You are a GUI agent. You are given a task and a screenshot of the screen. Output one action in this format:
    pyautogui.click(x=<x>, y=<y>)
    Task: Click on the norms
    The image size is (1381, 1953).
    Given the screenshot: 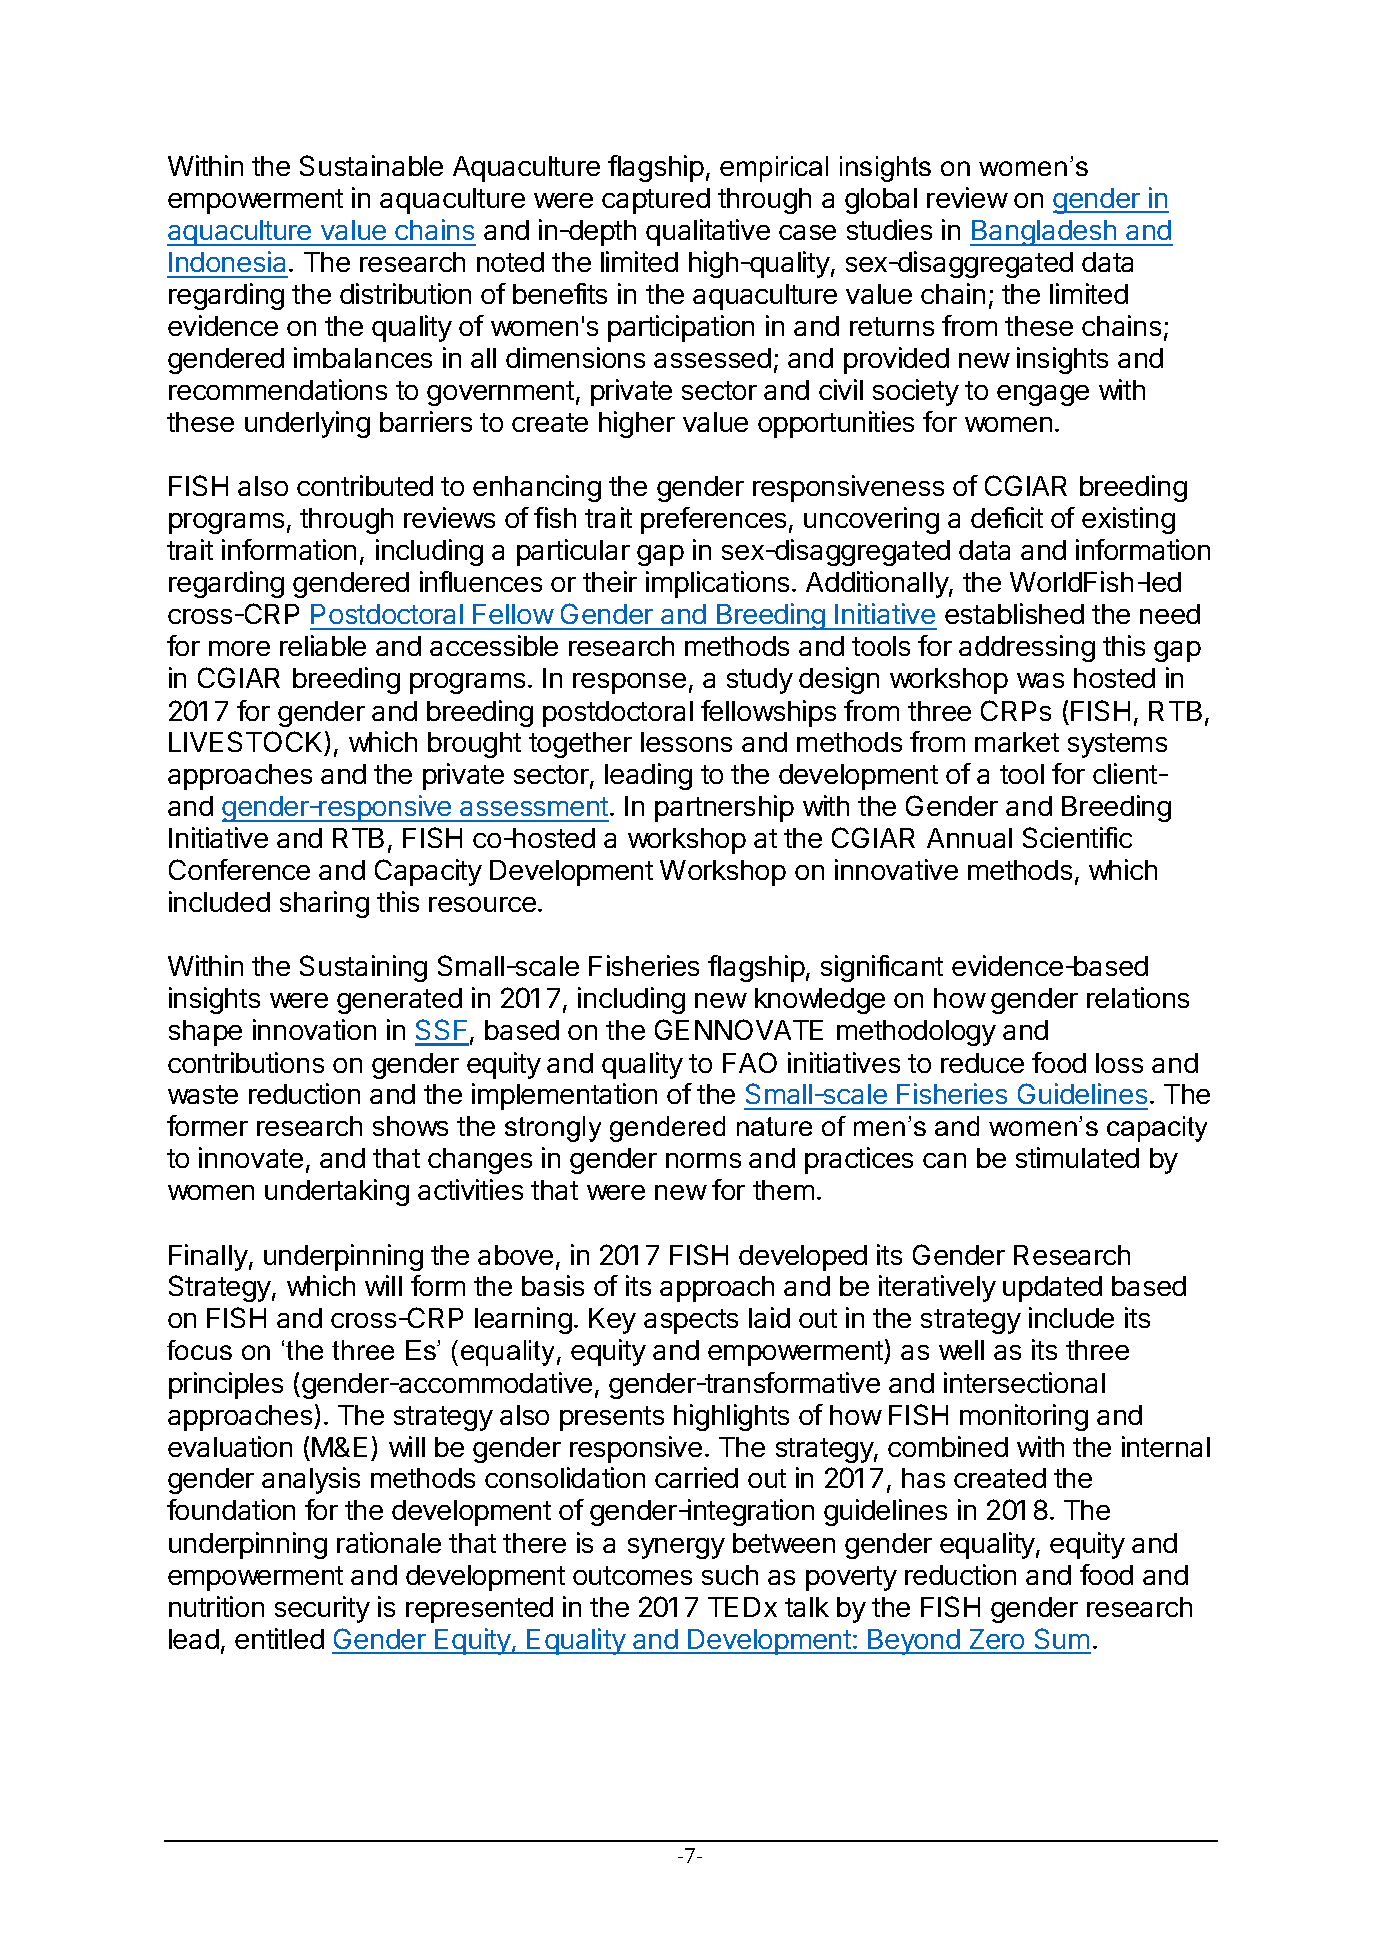 What is the action you would take?
    pyautogui.click(x=703, y=1160)
